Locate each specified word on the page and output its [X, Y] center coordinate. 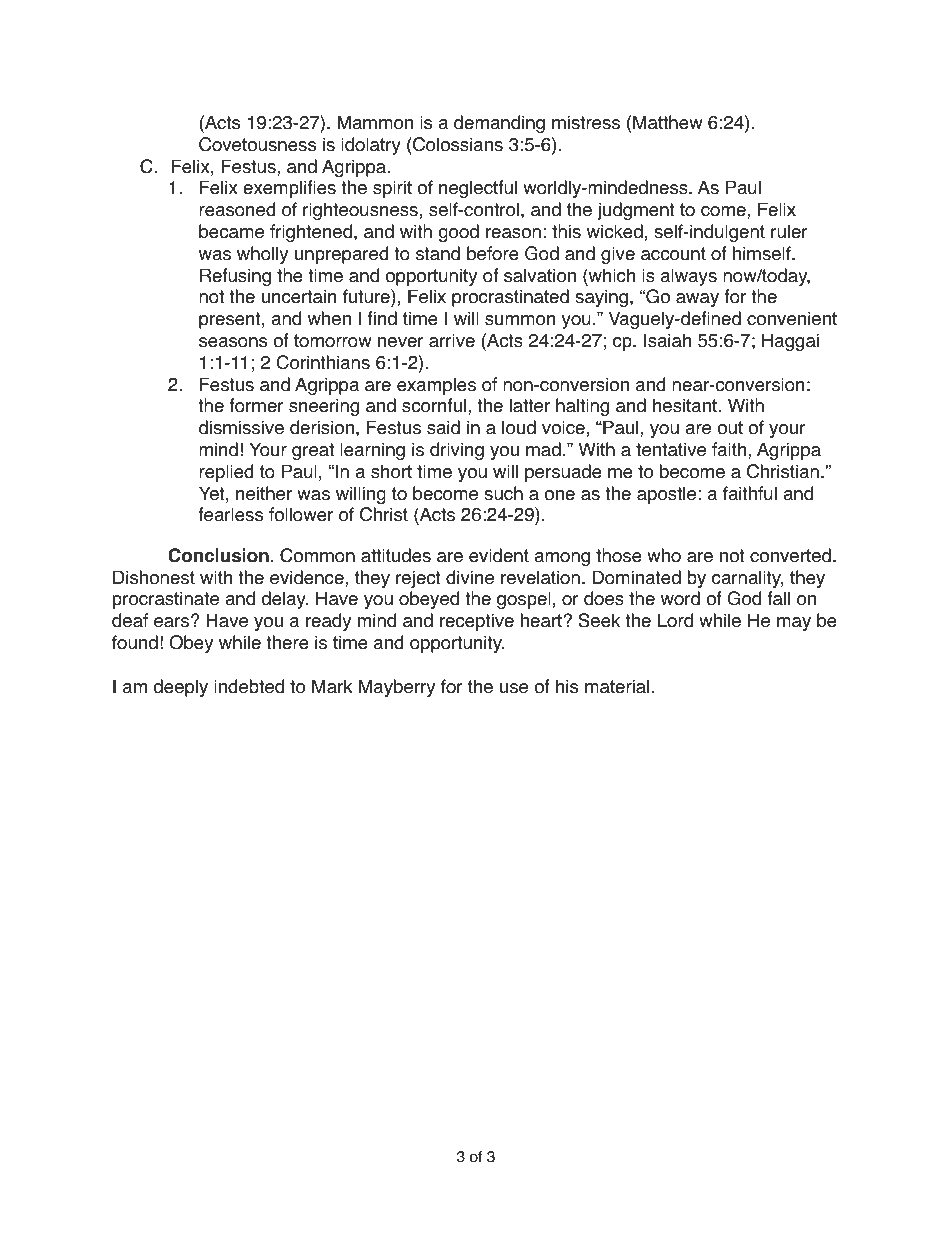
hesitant [685, 405]
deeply [180, 688]
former [257, 405]
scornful [434, 405]
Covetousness [257, 144]
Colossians [457, 144]
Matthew [668, 122]
